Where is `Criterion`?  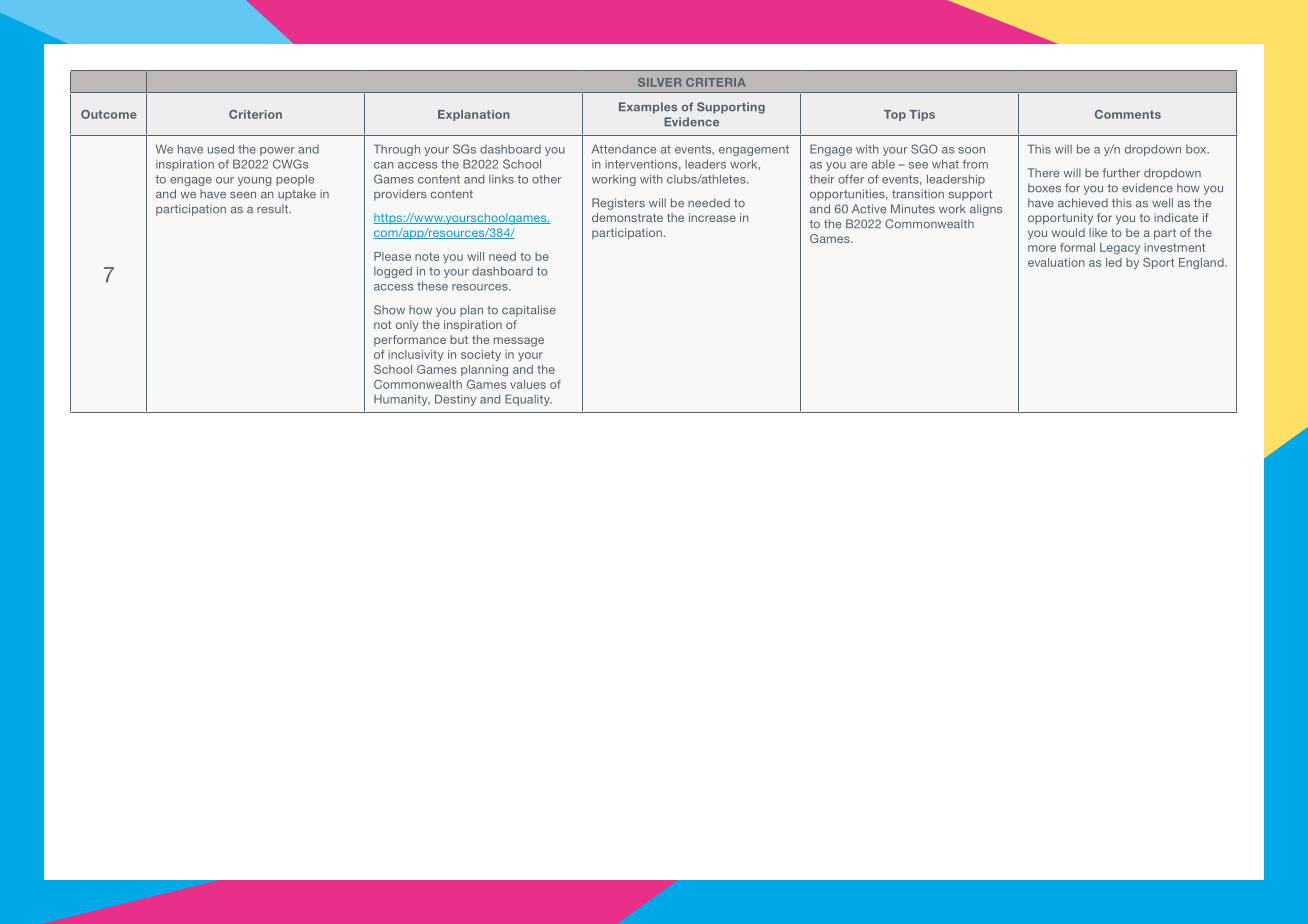
Criterion is located at coordinates (255, 114).
